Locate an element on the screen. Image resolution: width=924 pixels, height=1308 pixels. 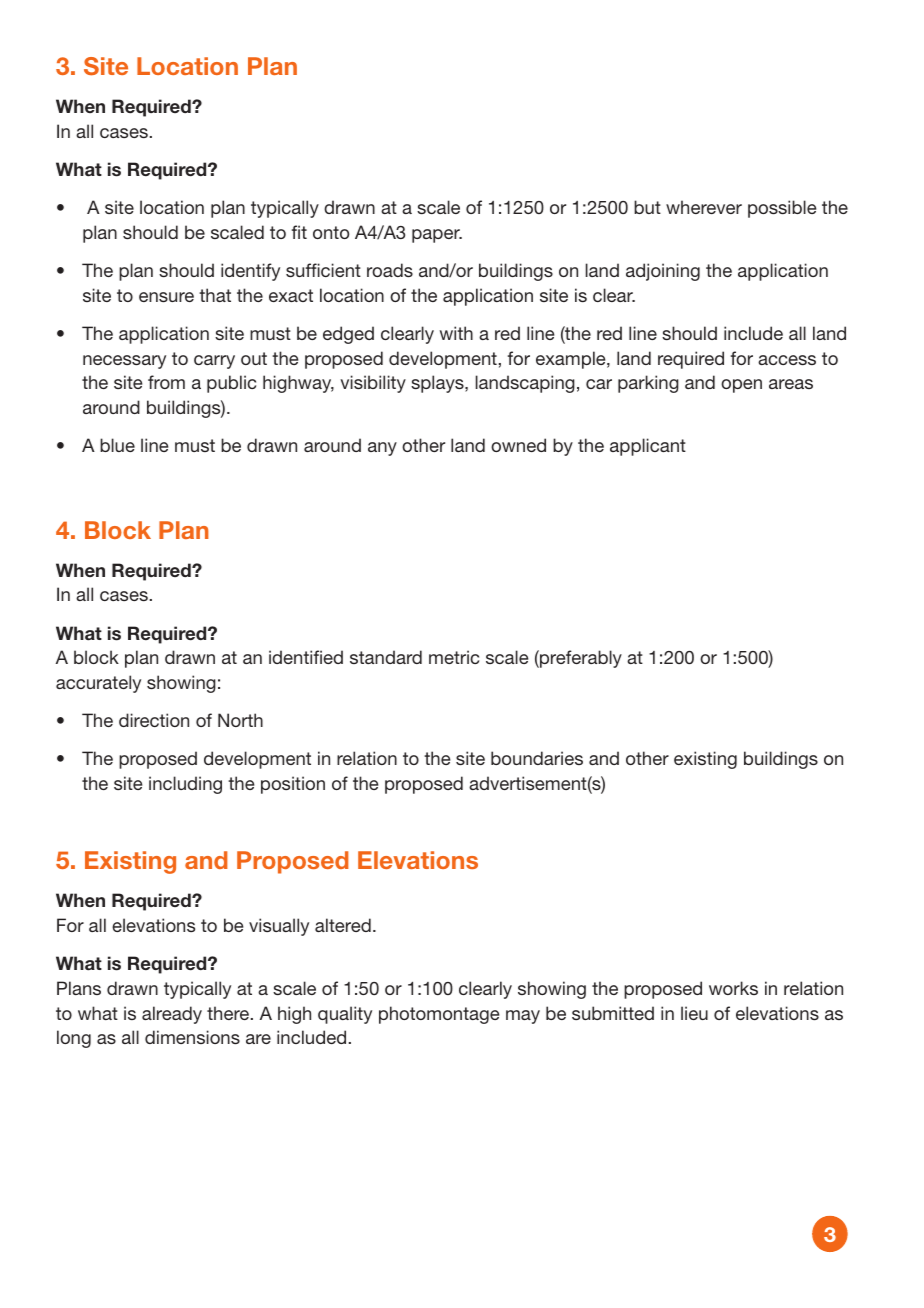
metric is located at coordinates (454, 657).
